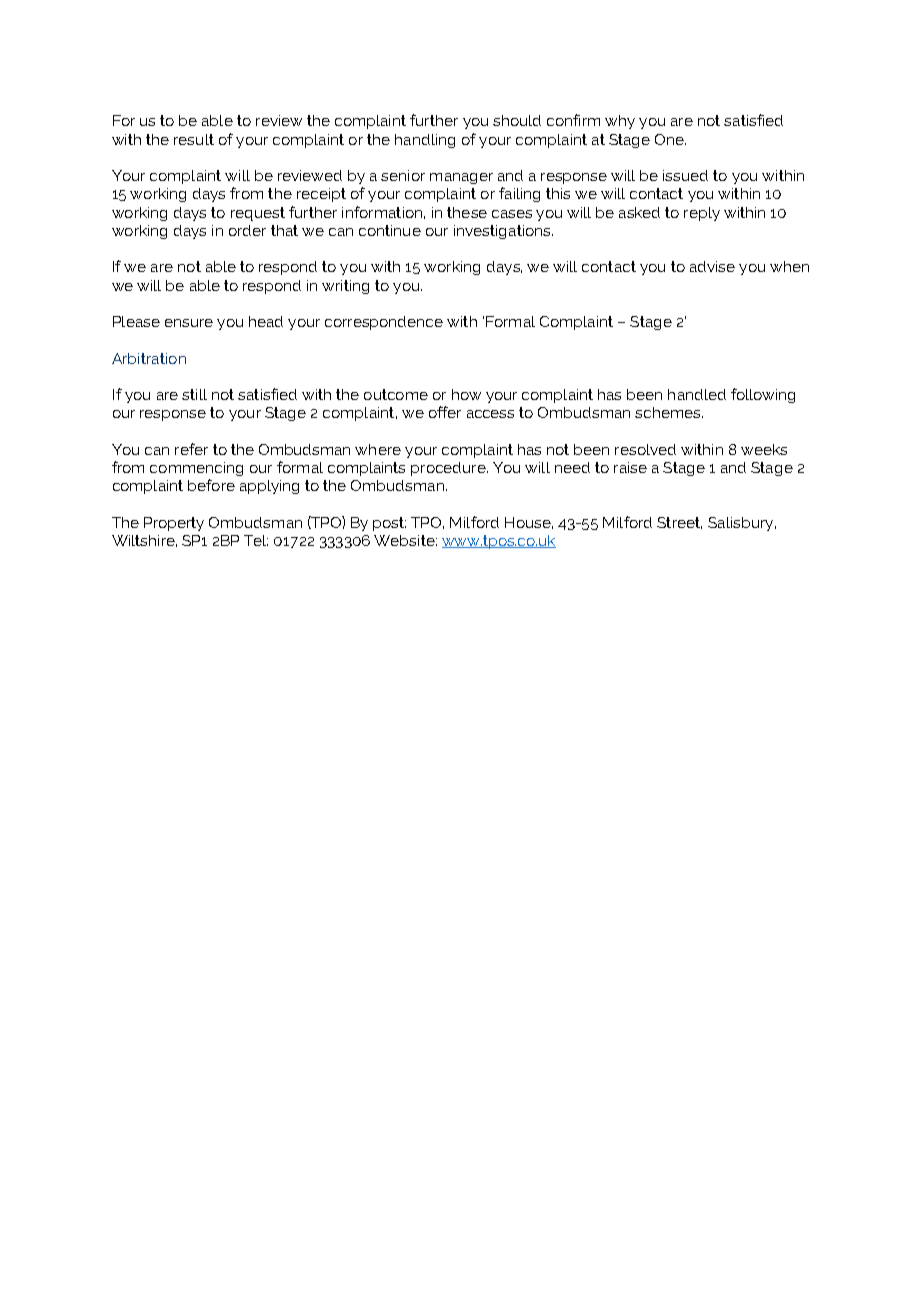 The image size is (924, 1308). Describe the element at coordinates (697, 394) in the screenshot. I see `handled` at that location.
